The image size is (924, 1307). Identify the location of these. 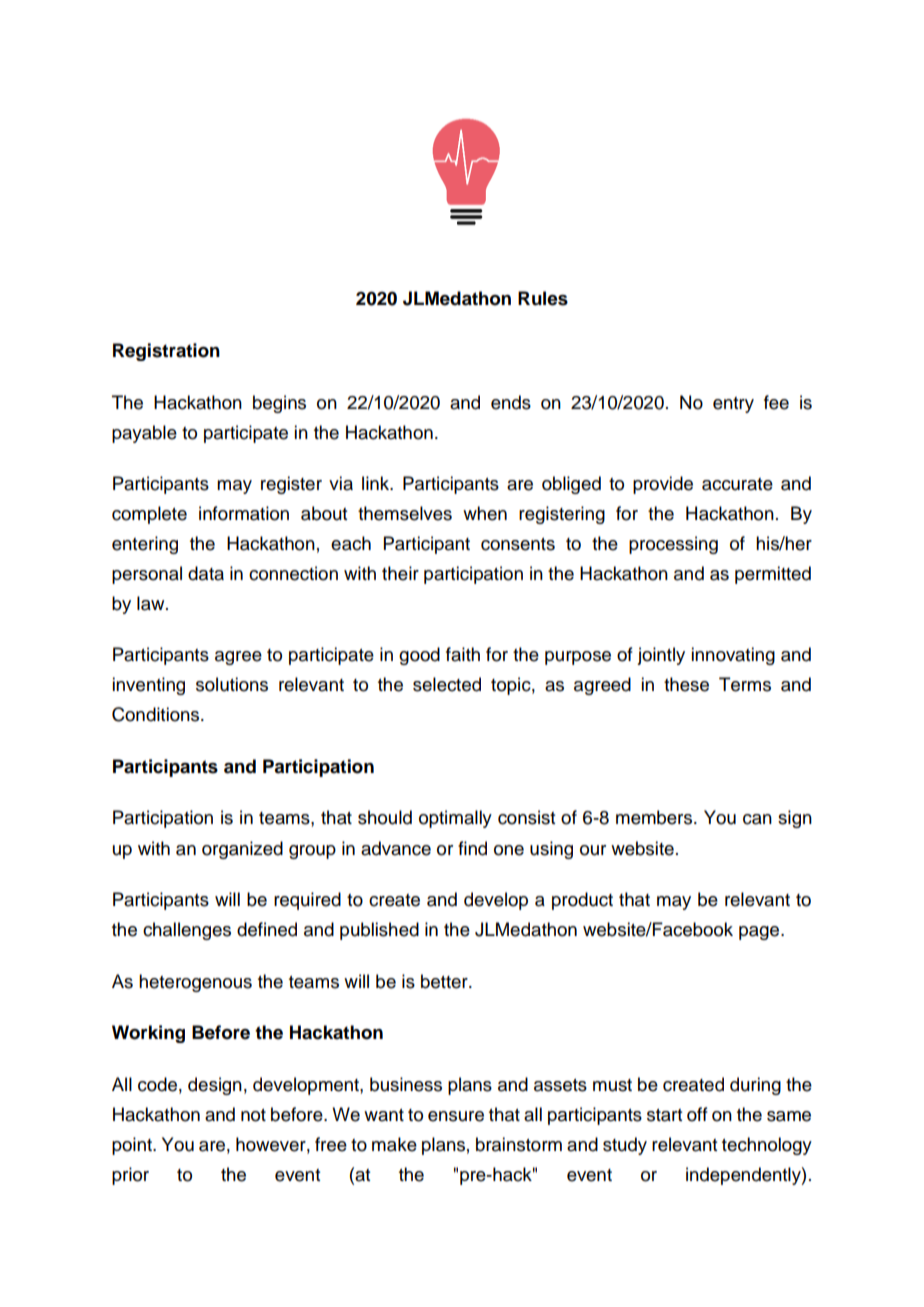
(686, 684).
